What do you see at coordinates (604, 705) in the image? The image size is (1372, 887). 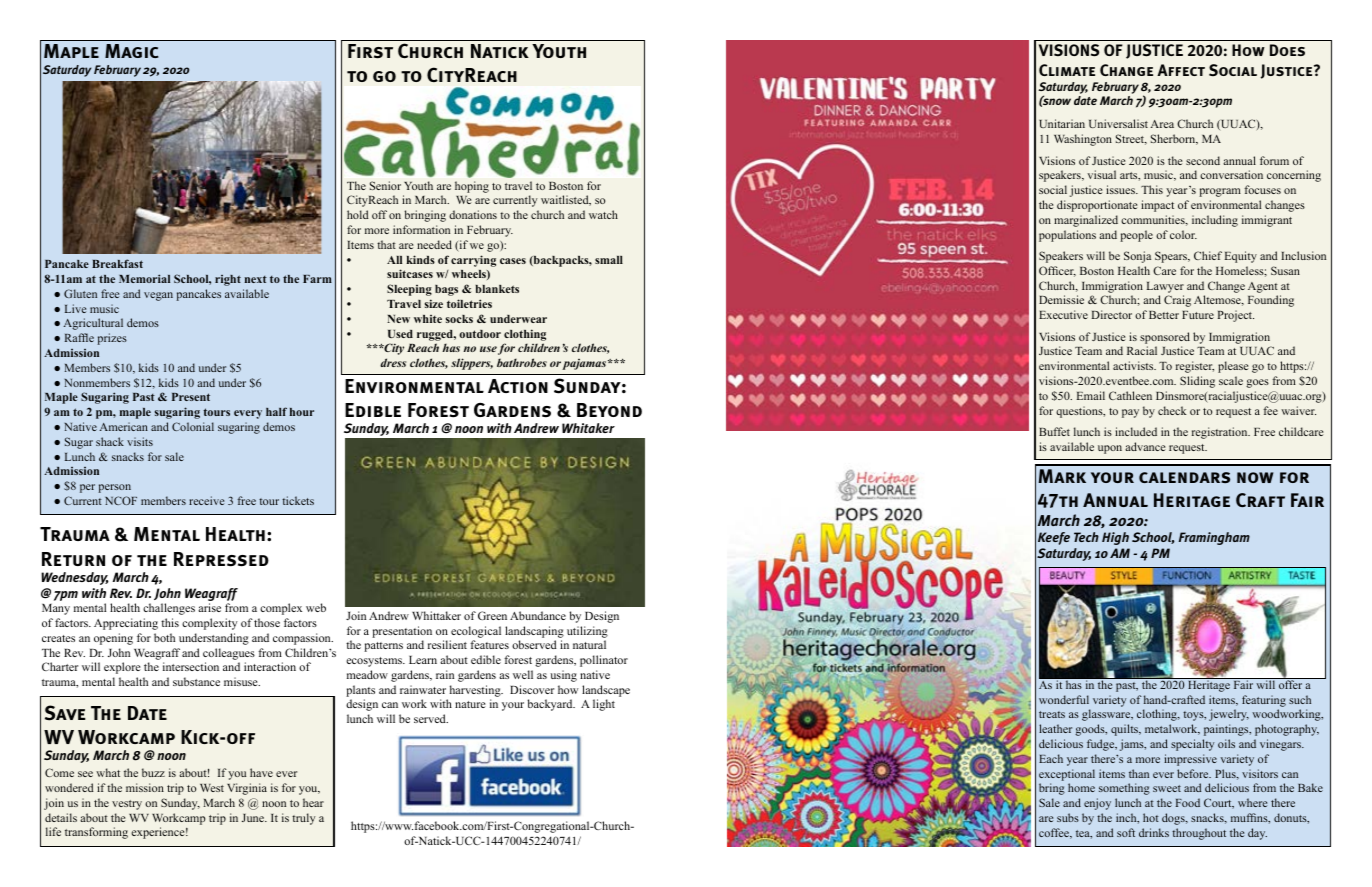 I see `light` at bounding box center [604, 705].
